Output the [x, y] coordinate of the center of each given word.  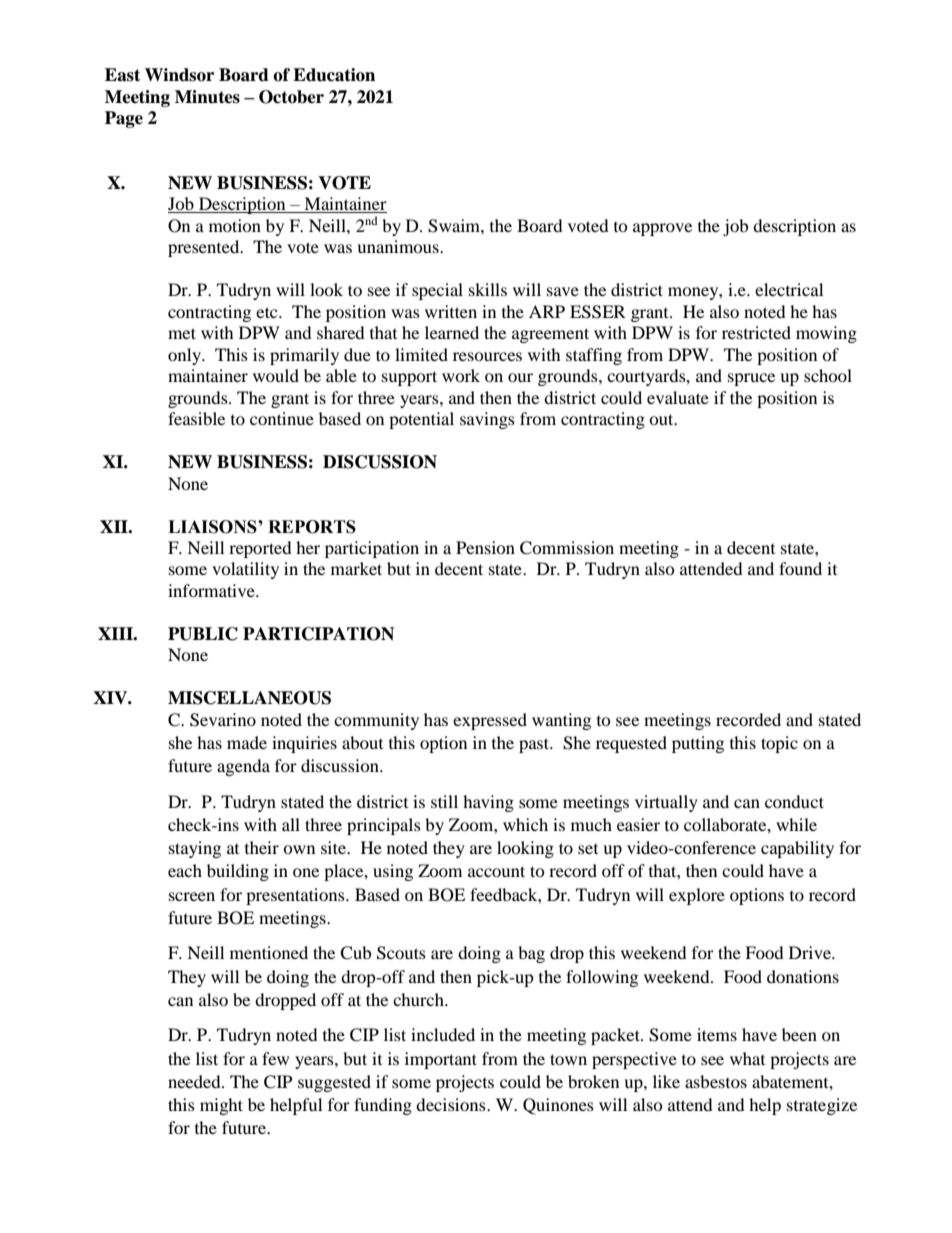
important [441, 1060]
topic [779, 744]
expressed [490, 721]
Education [334, 75]
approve [662, 229]
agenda [243, 767]
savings [487, 420]
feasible [196, 418]
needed [195, 1081]
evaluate [678, 397]
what [747, 1058]
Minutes [207, 97]
